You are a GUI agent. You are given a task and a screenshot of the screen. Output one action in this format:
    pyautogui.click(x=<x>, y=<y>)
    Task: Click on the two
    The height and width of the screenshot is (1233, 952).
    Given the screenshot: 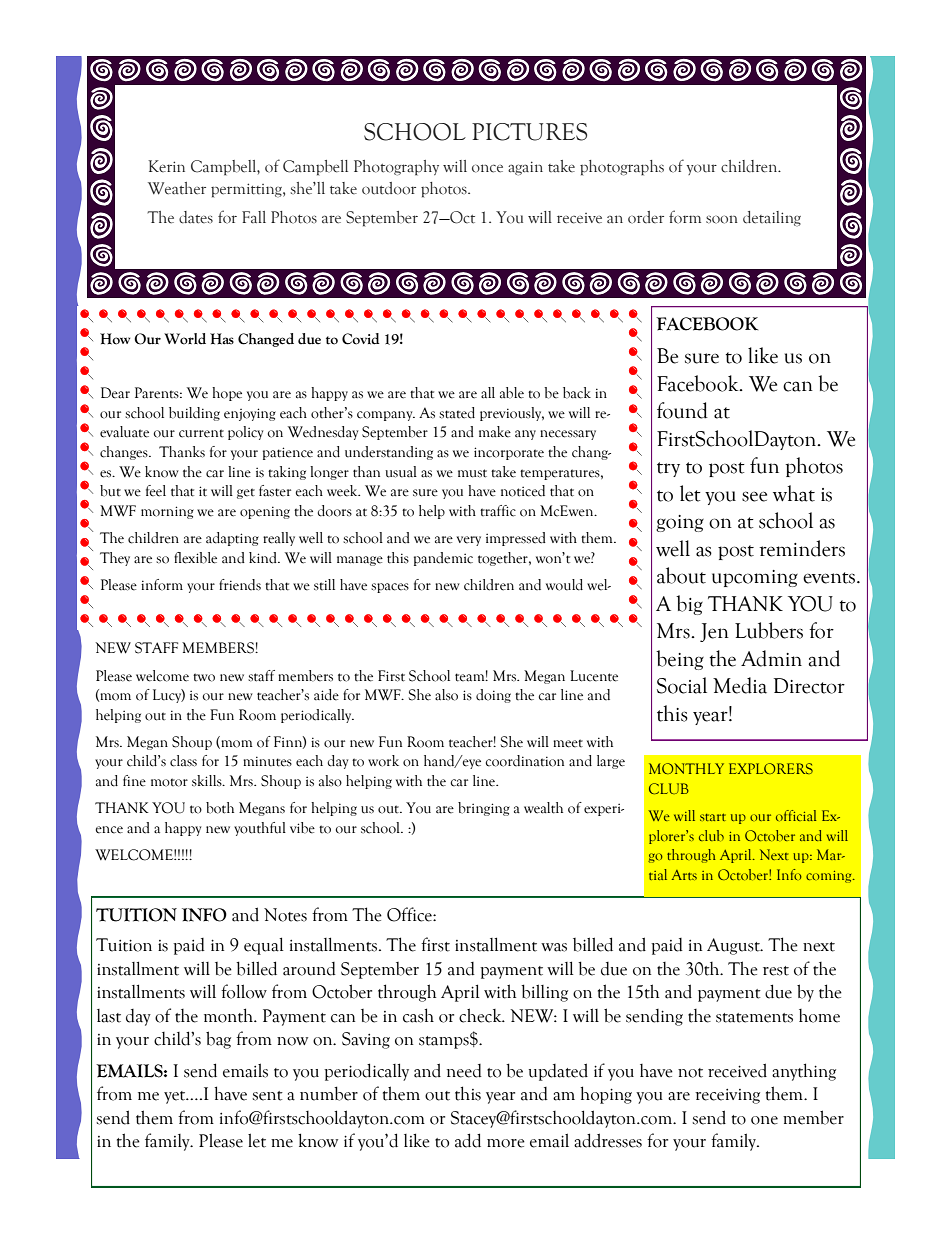 What is the action you would take?
    pyautogui.click(x=204, y=677)
